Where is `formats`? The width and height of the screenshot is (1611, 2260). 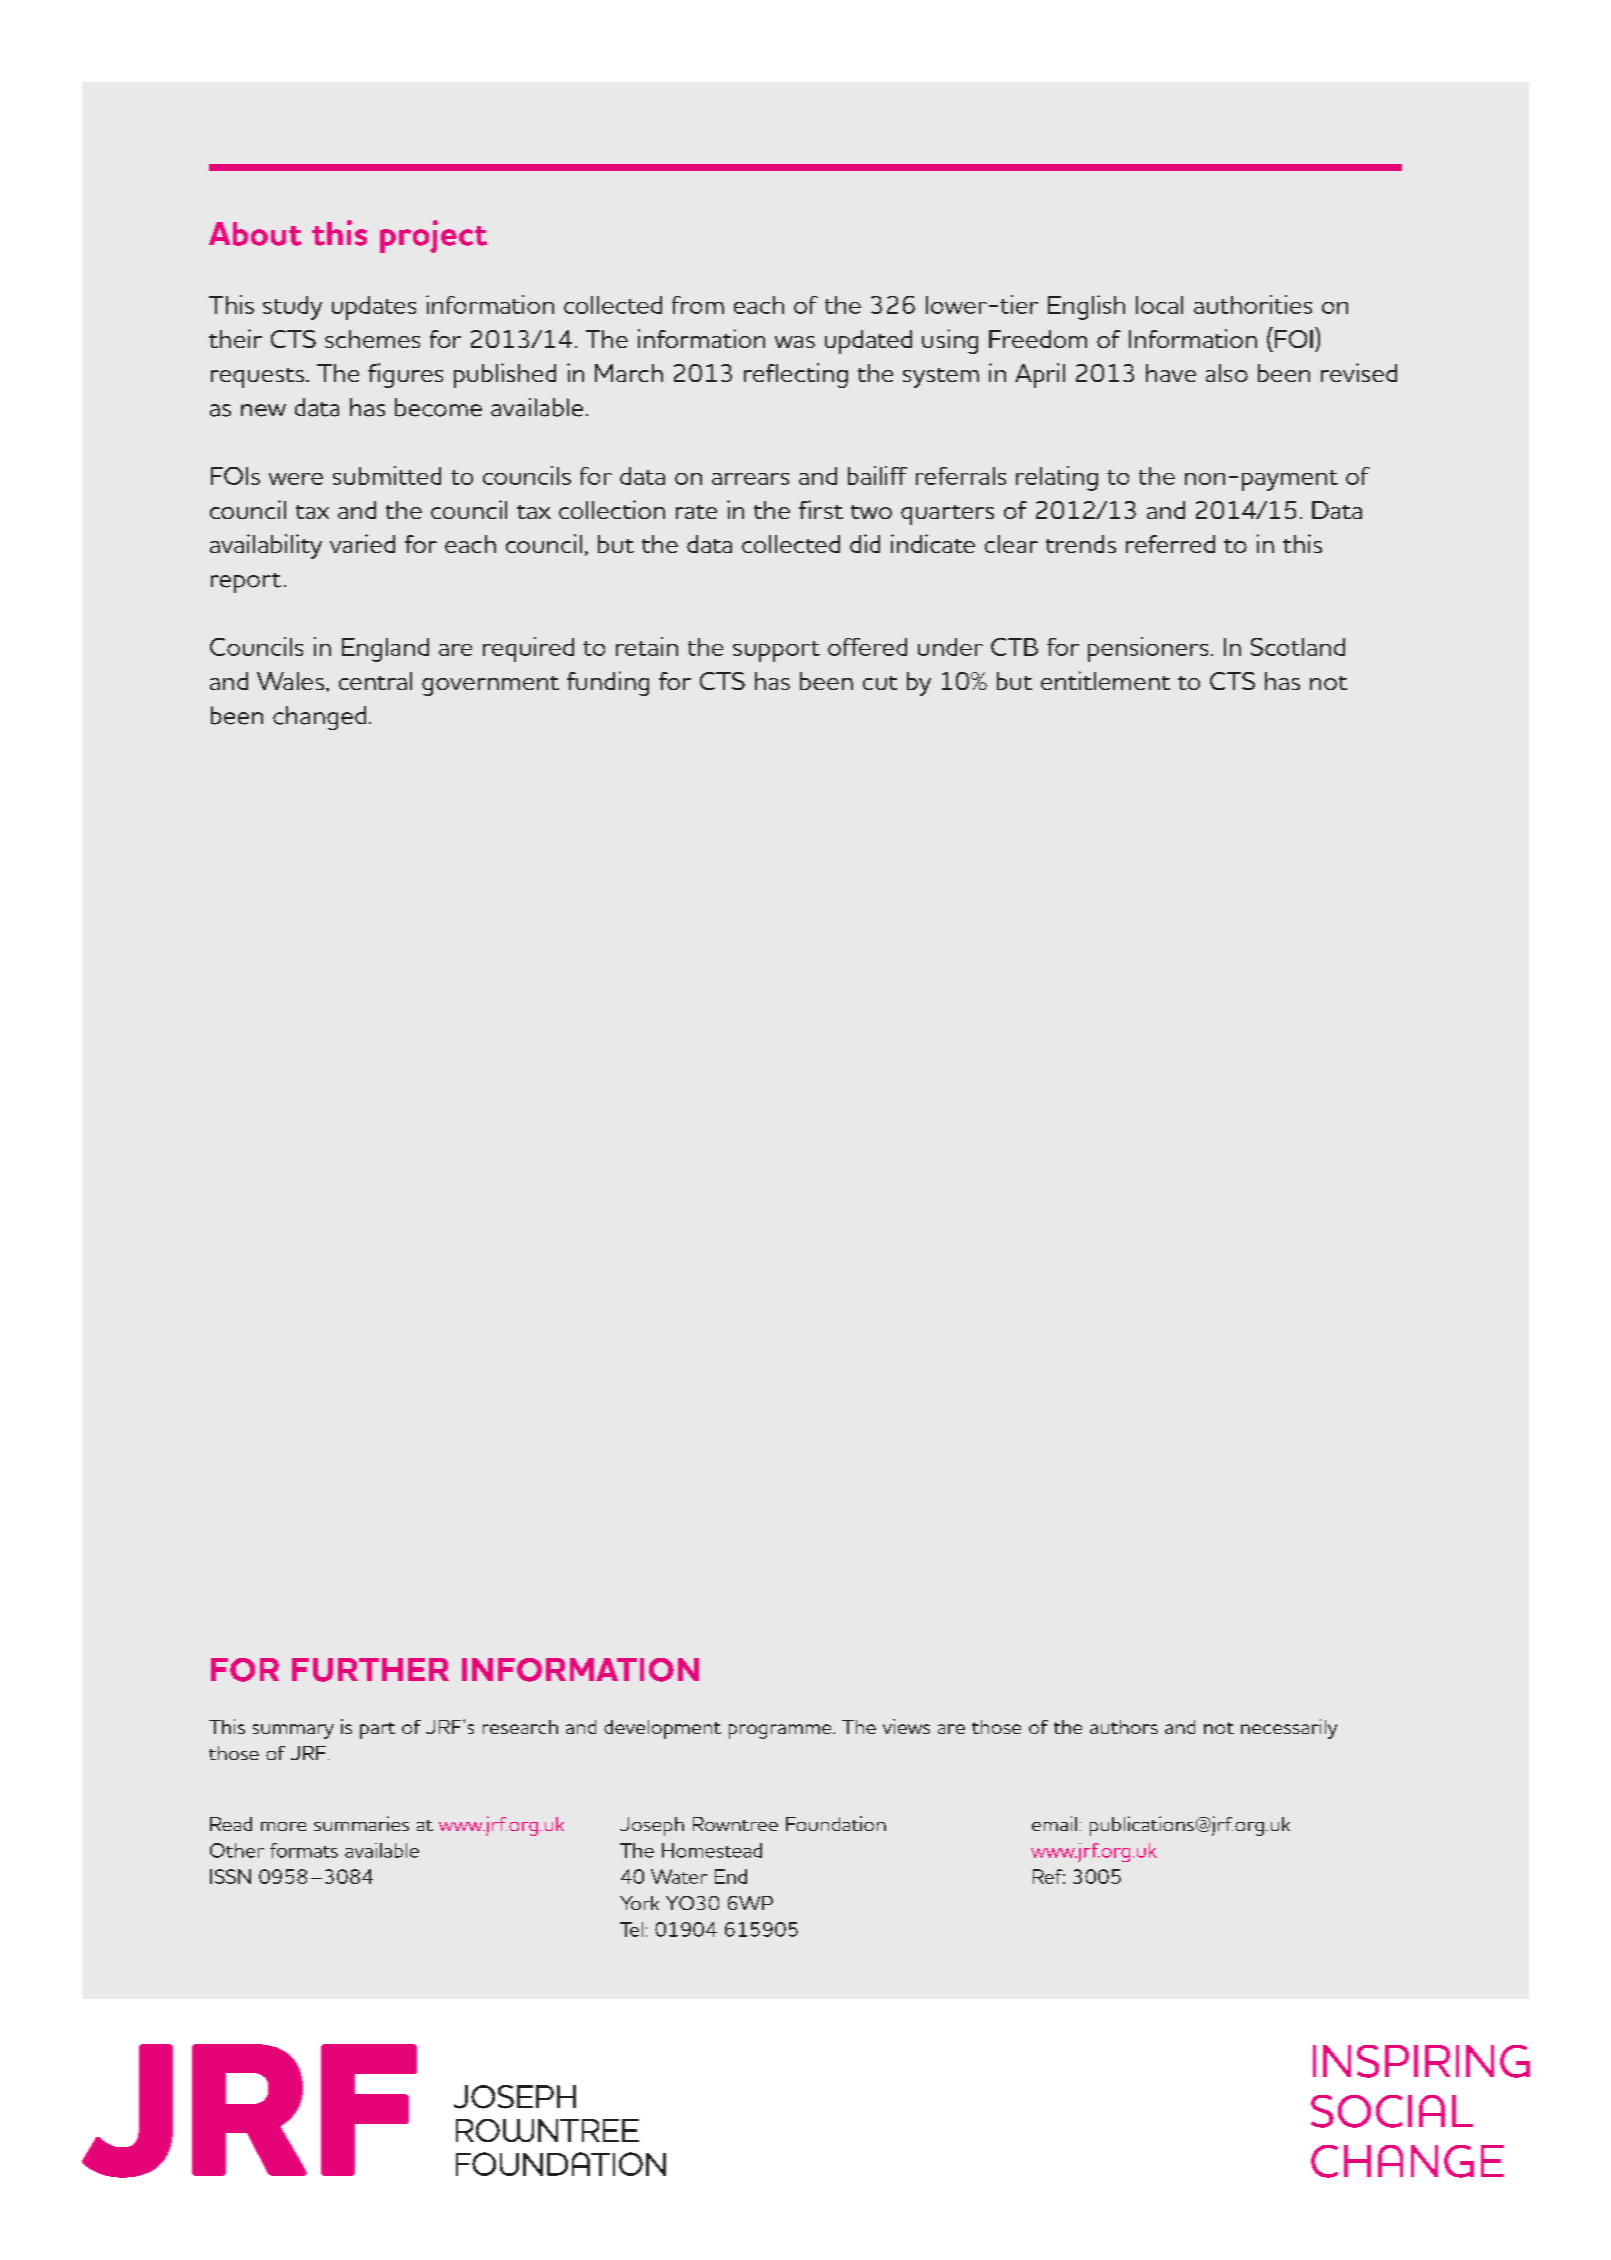 formats is located at coordinates (304, 1850).
